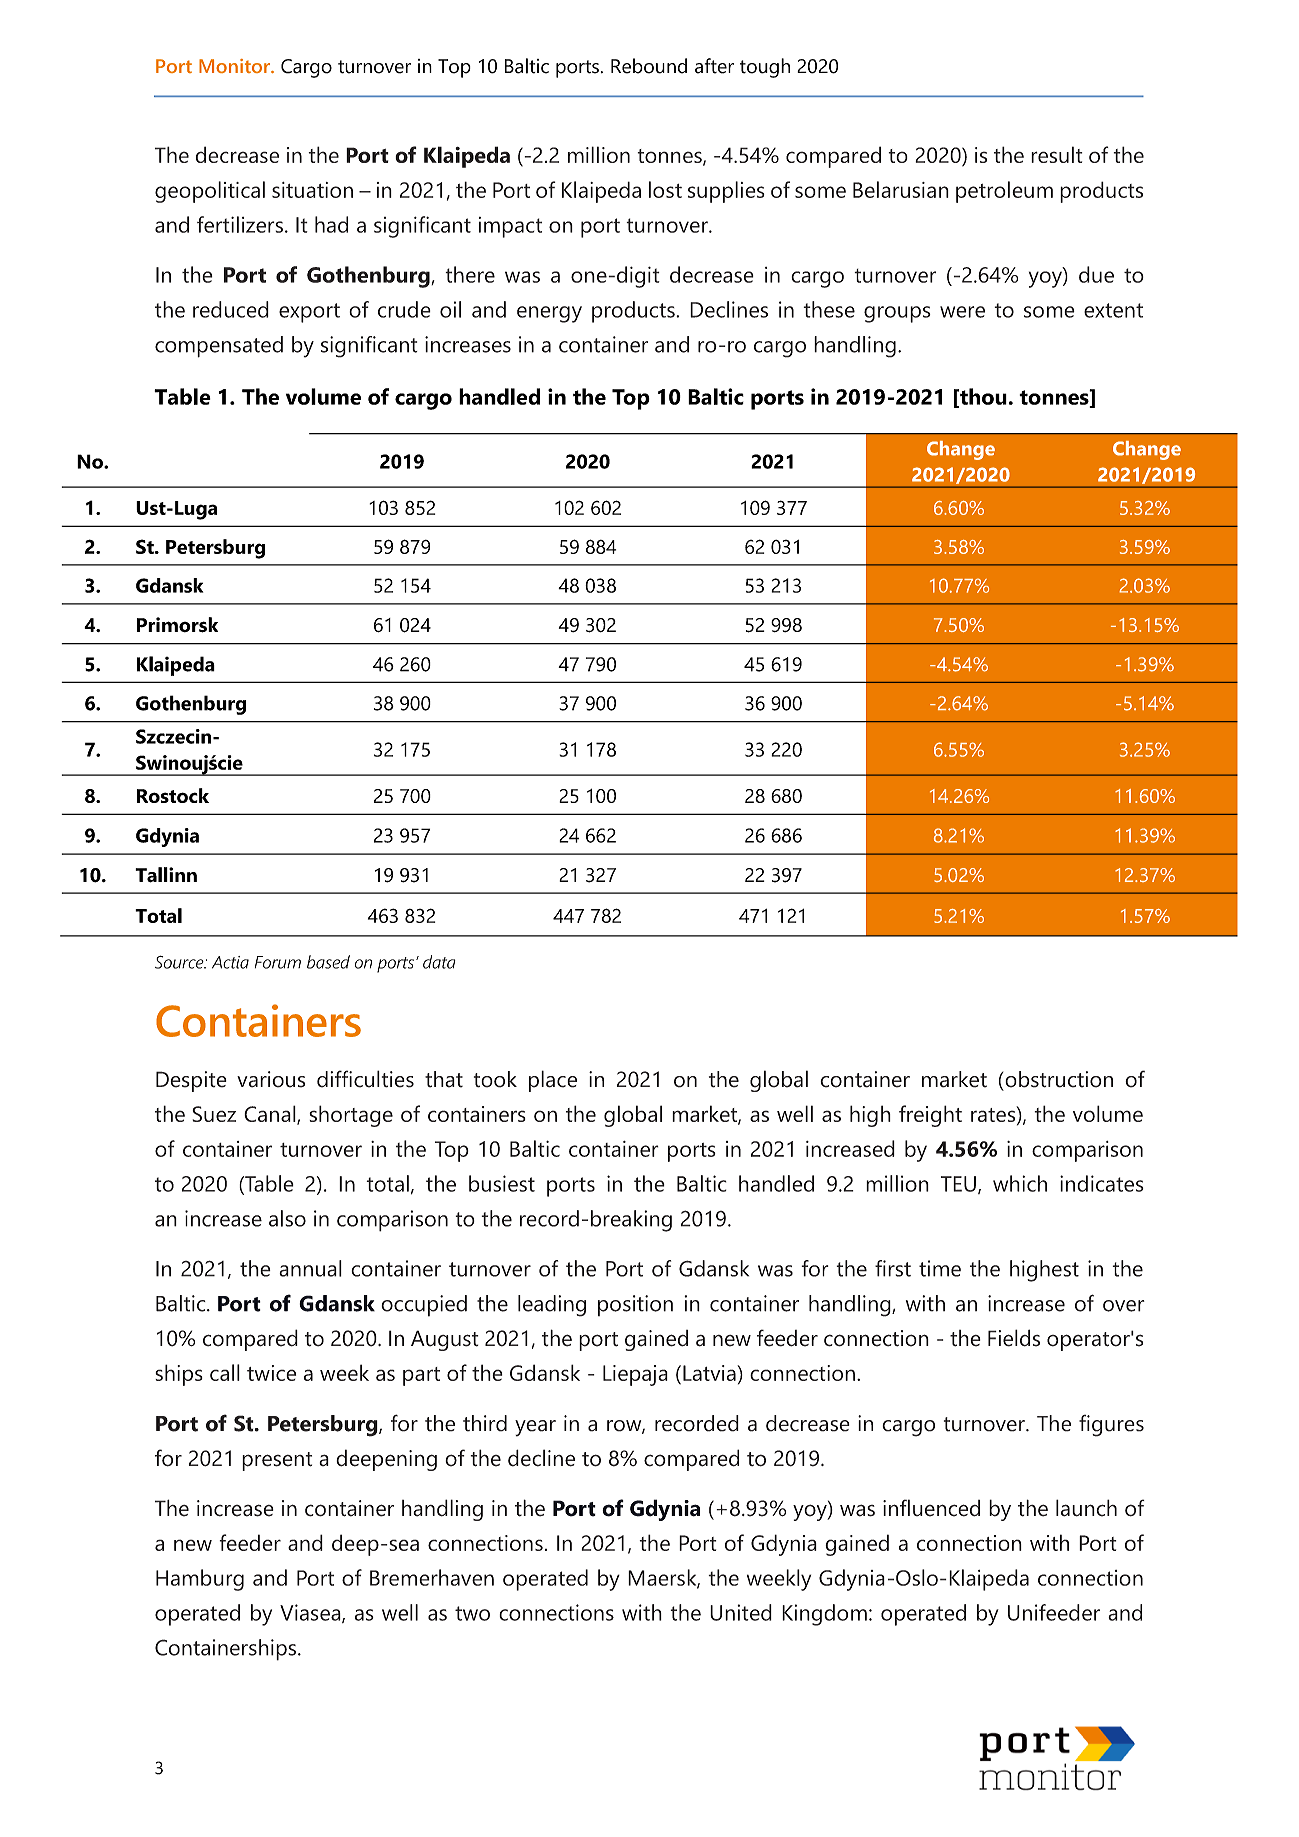 Image resolution: width=1299 pixels, height=1837 pixels. I want to click on Tallinn, so click(166, 875).
